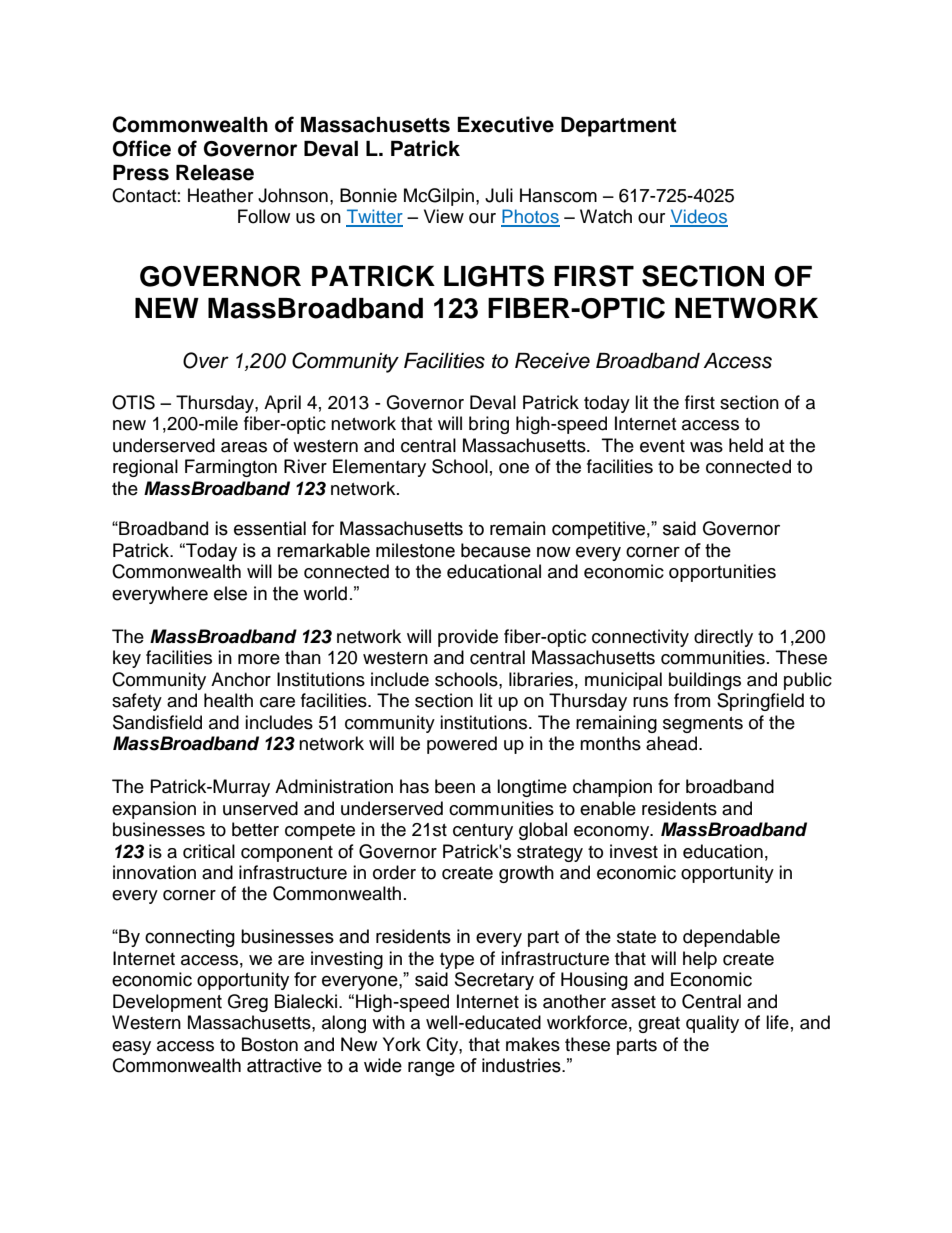  Describe the element at coordinates (746, 445) in the image. I see `held` at that location.
